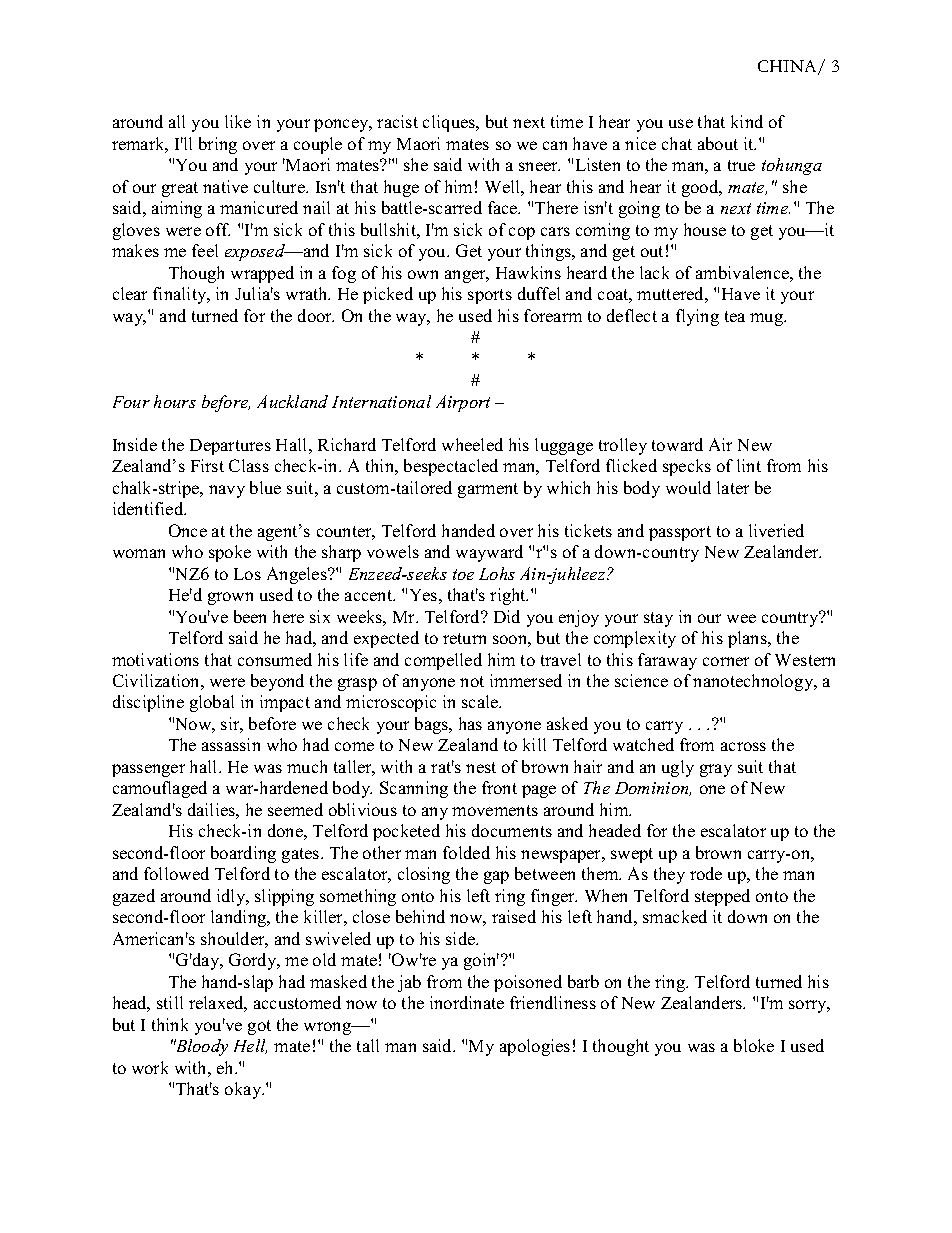 This document has width=952, height=1233. Describe the element at coordinates (535, 1047) in the document. I see `apologies` at that location.
